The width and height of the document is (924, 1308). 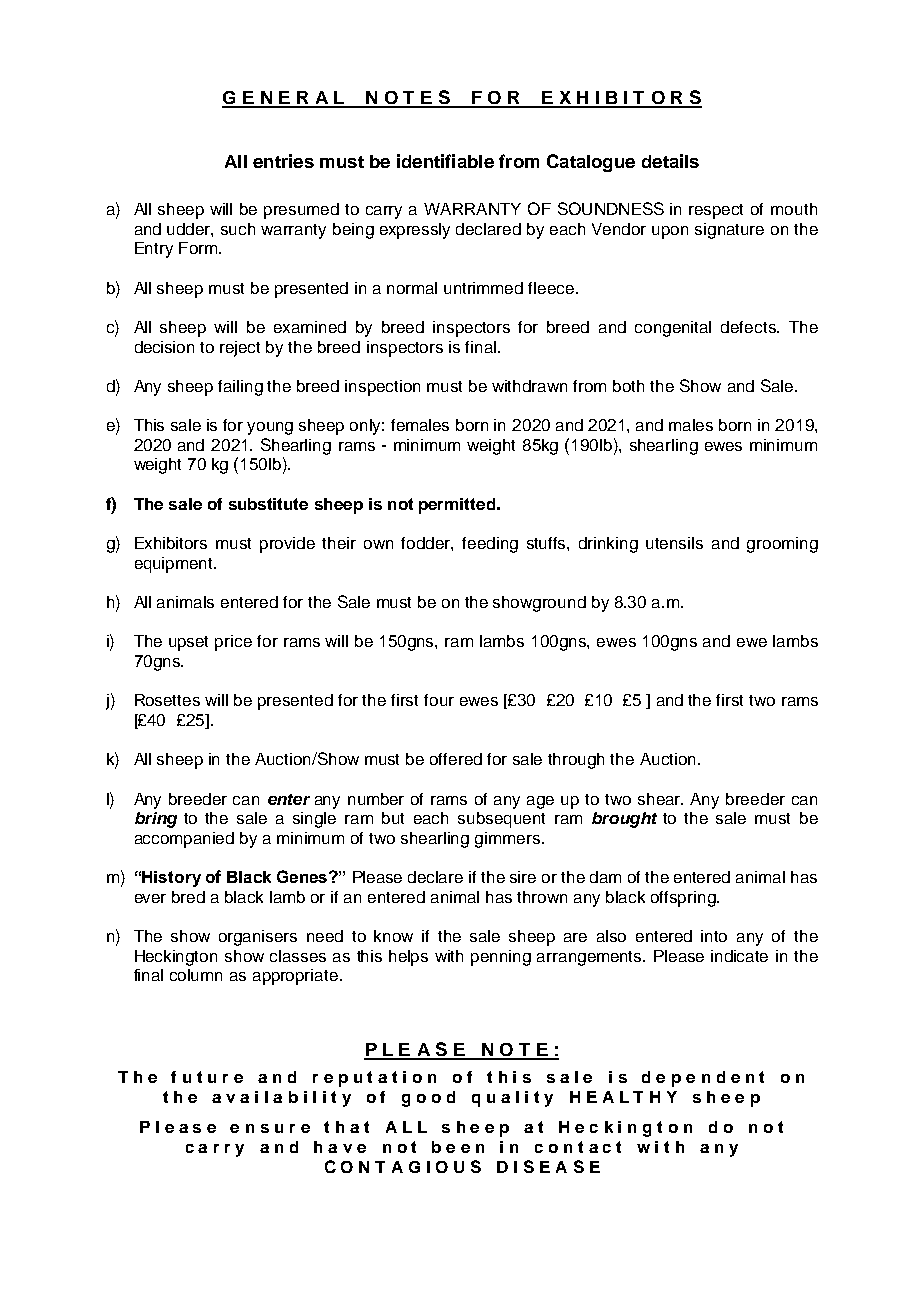 What do you see at coordinates (258, 938) in the document?
I see `organisers` at bounding box center [258, 938].
